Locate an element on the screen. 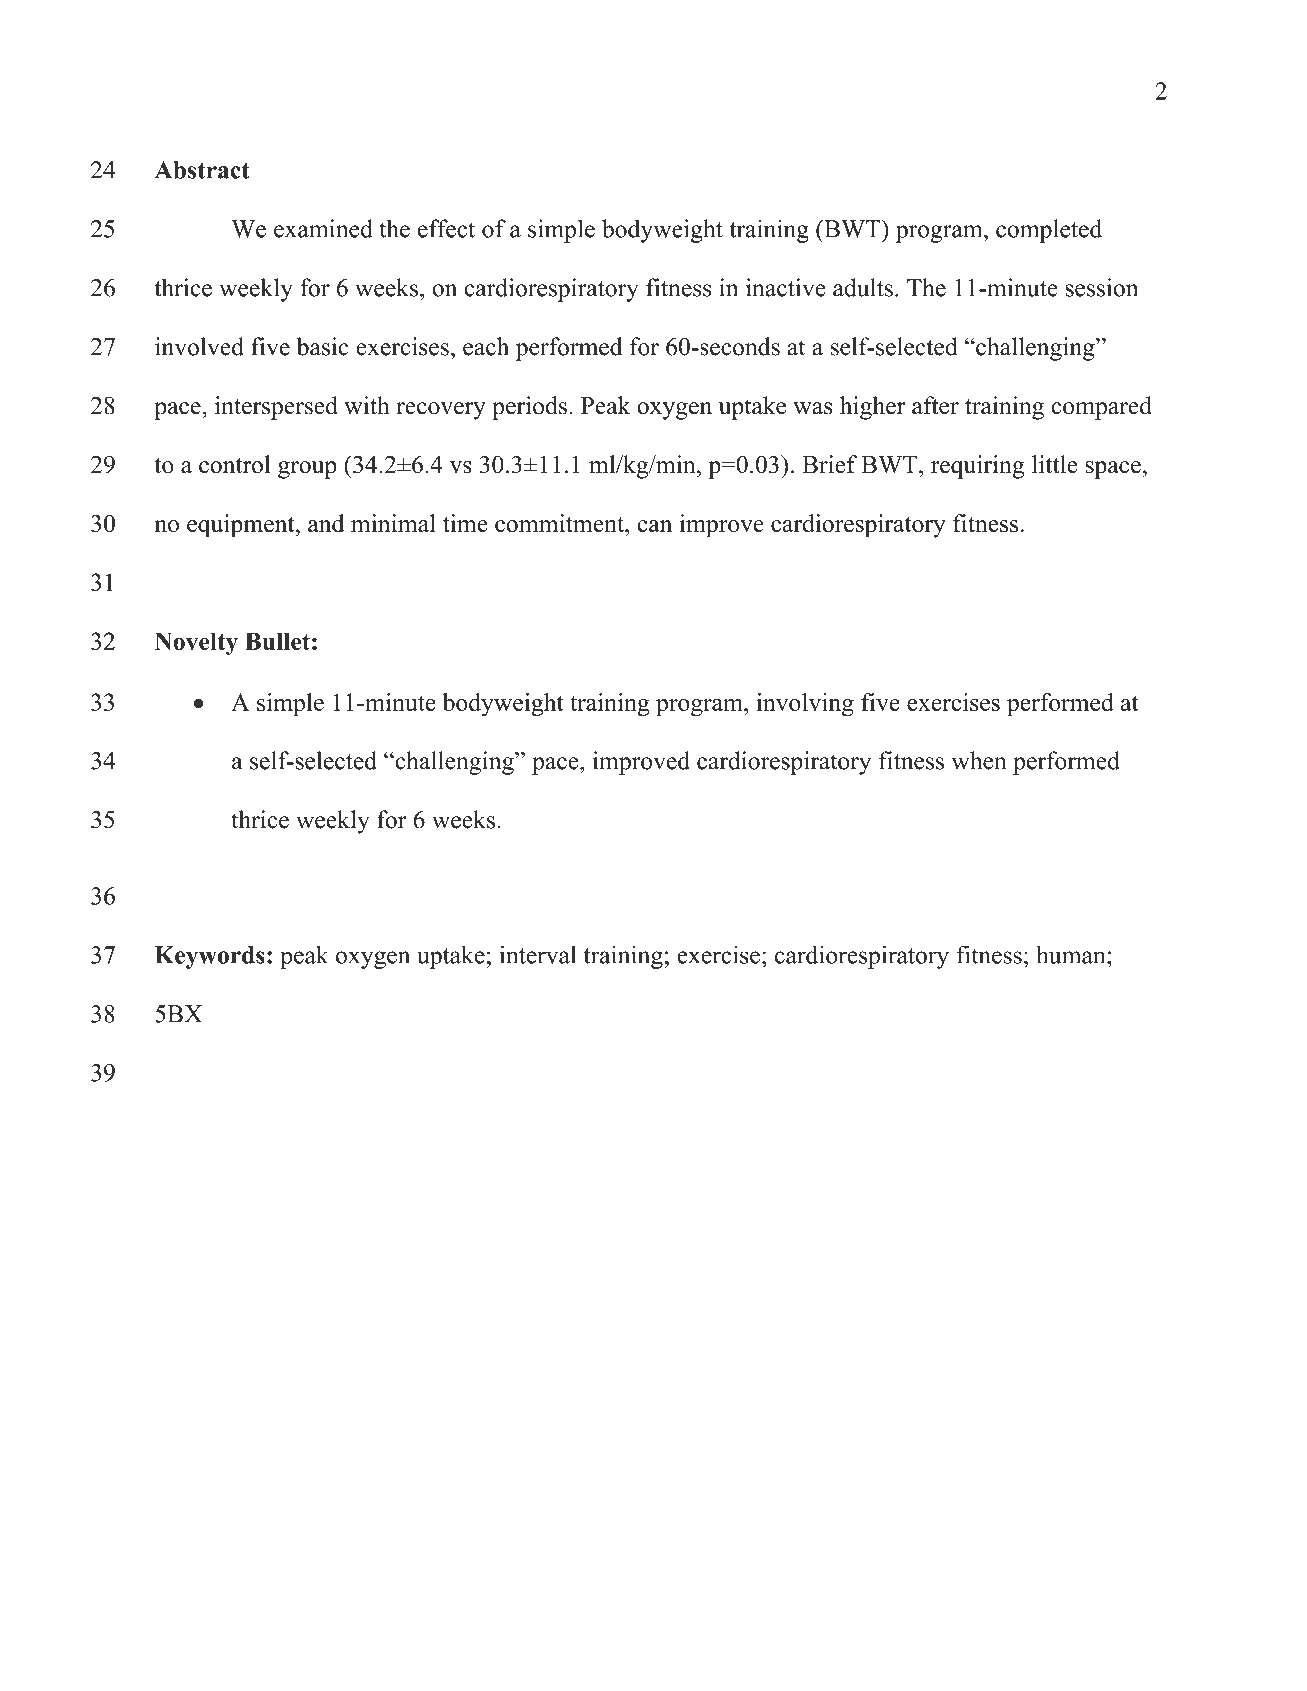 The width and height of the screenshot is (1307, 1691). Keywords is located at coordinates (210, 957).
